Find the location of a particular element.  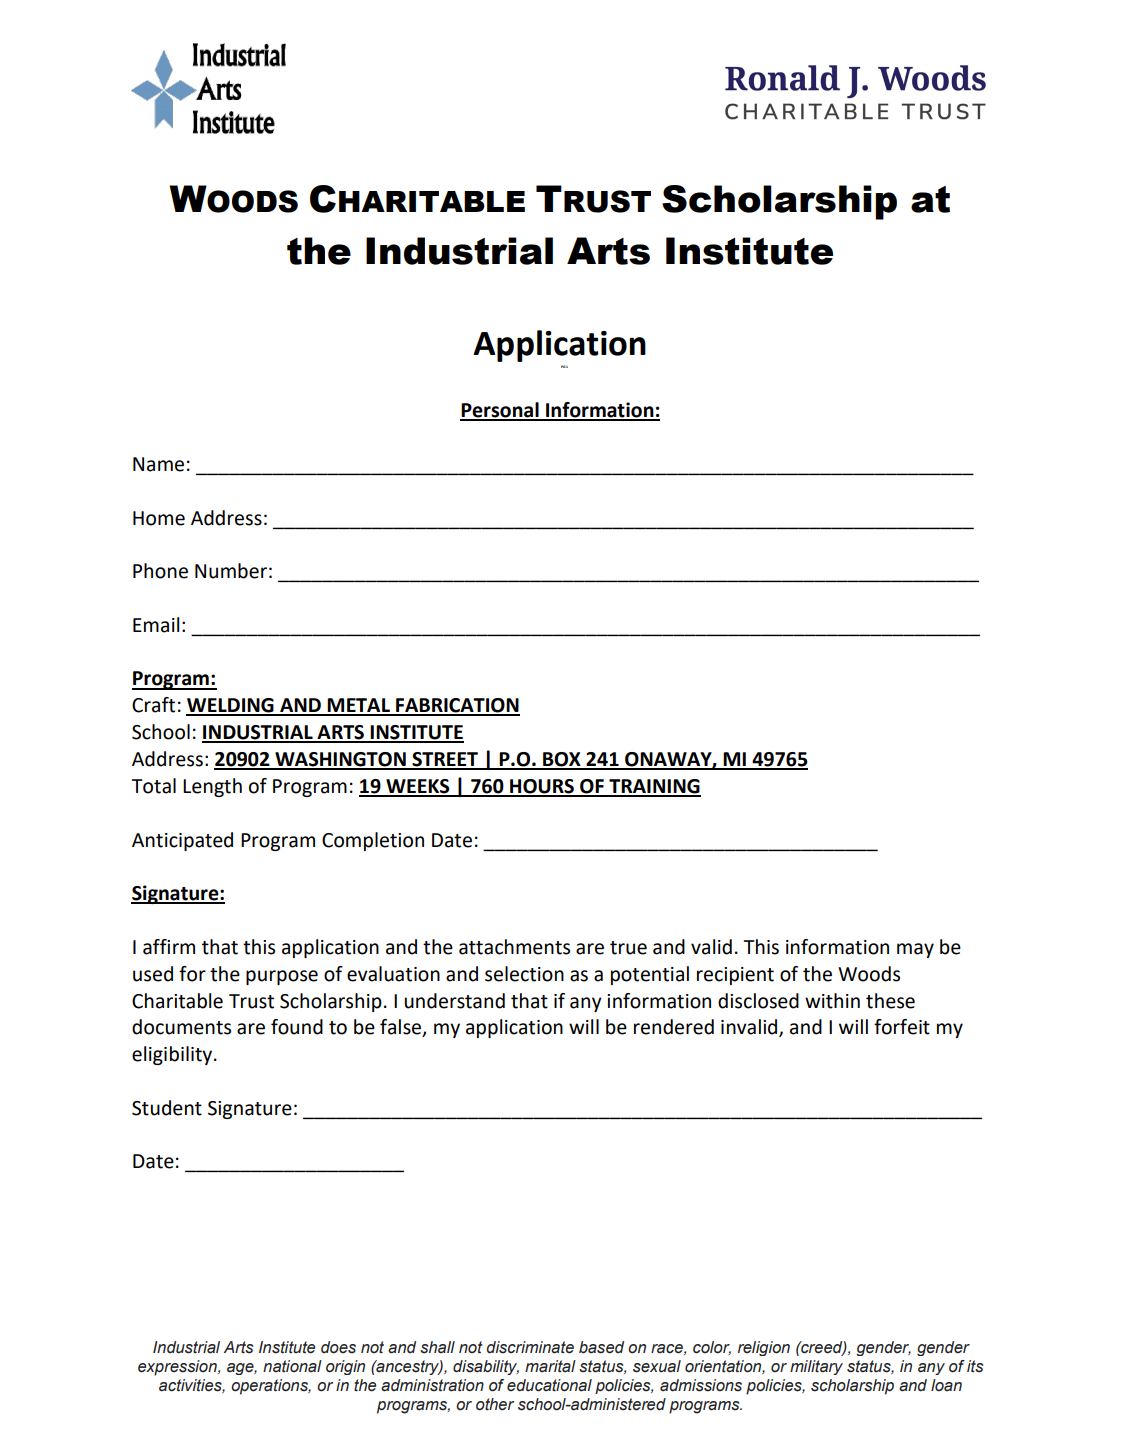

FABRICATION is located at coordinates (457, 706).
